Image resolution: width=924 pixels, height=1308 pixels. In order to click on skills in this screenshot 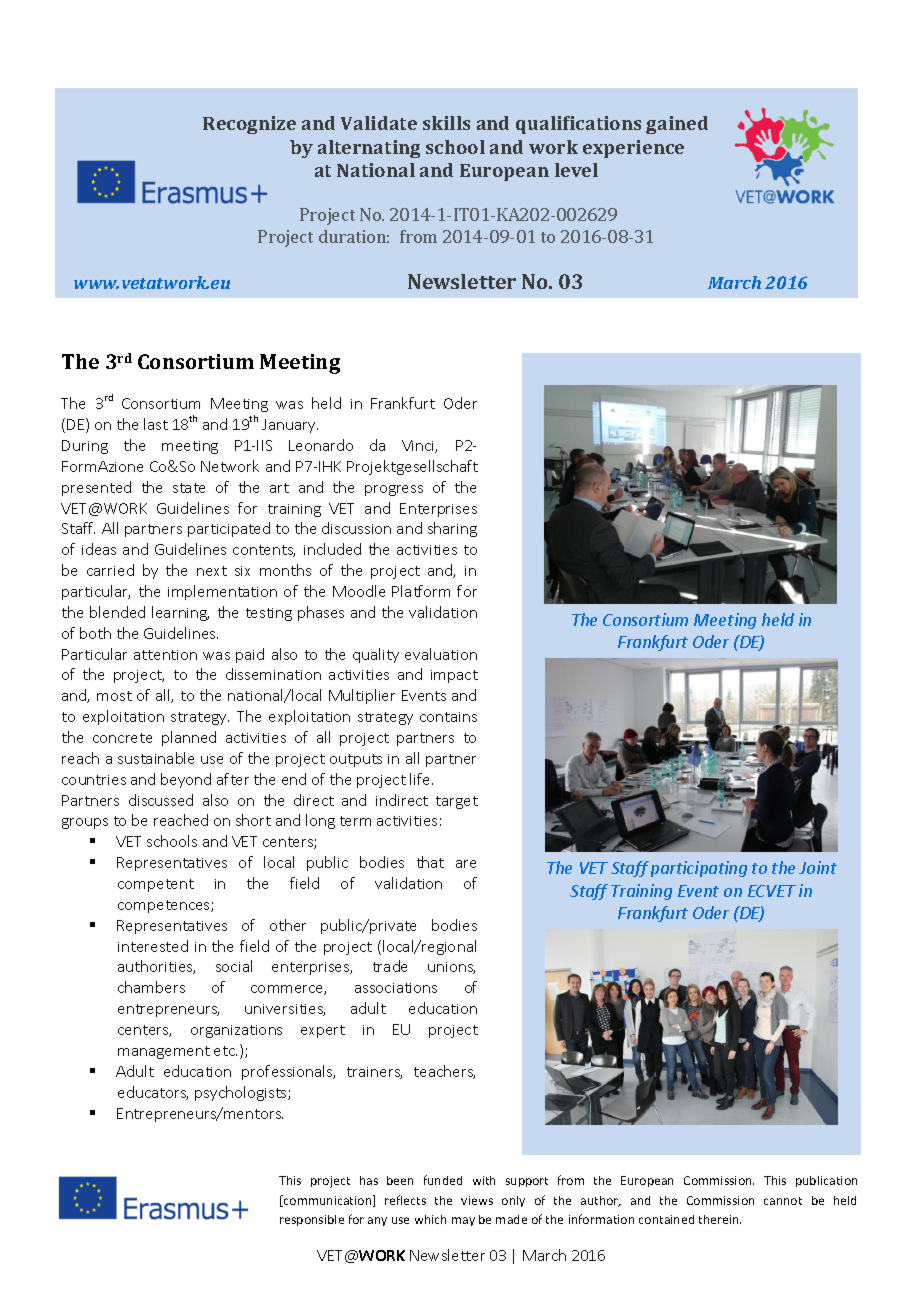, I will do `click(446, 123)`.
